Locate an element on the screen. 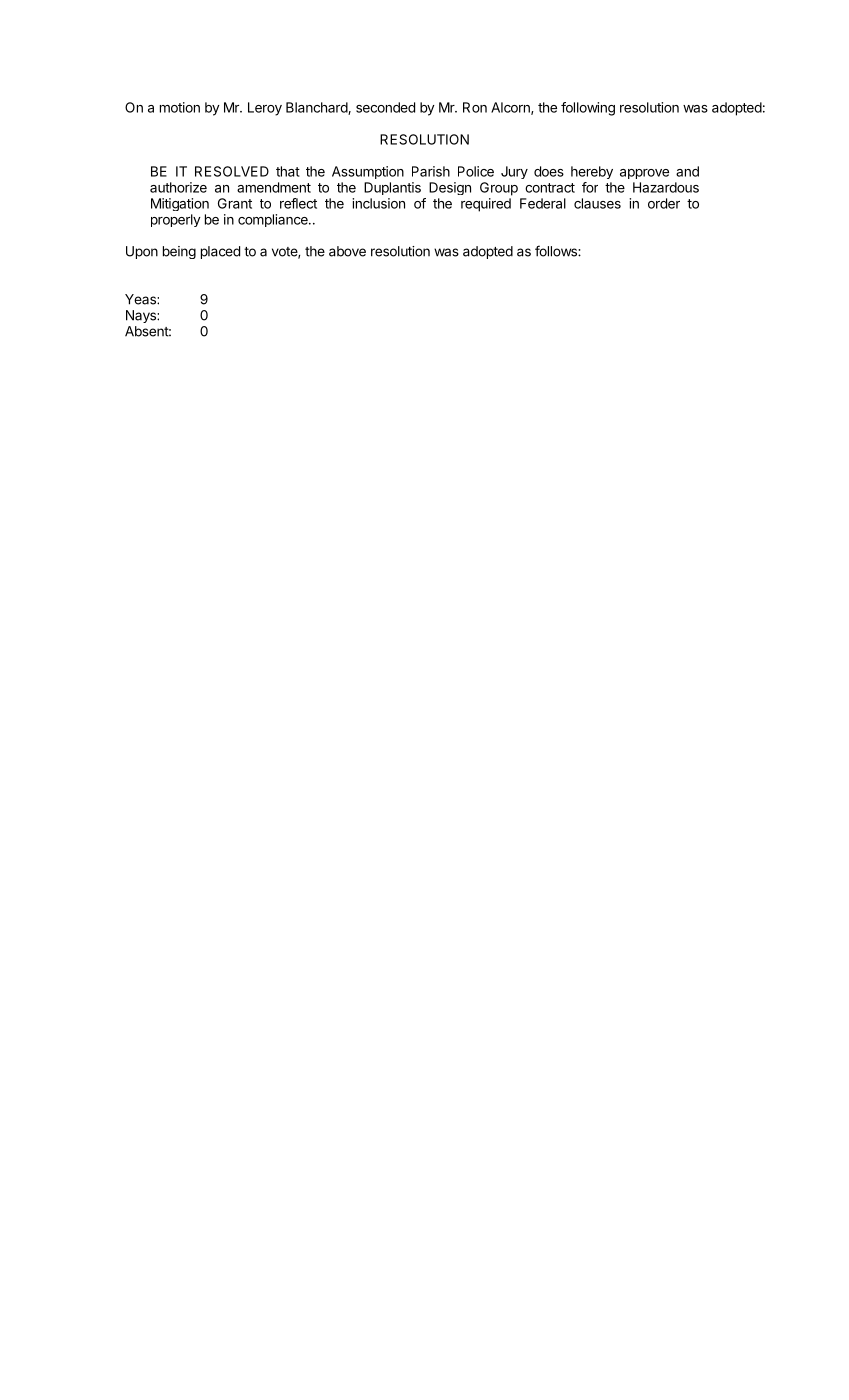 This screenshot has width=849, height=1400. inclusion is located at coordinates (378, 203).
